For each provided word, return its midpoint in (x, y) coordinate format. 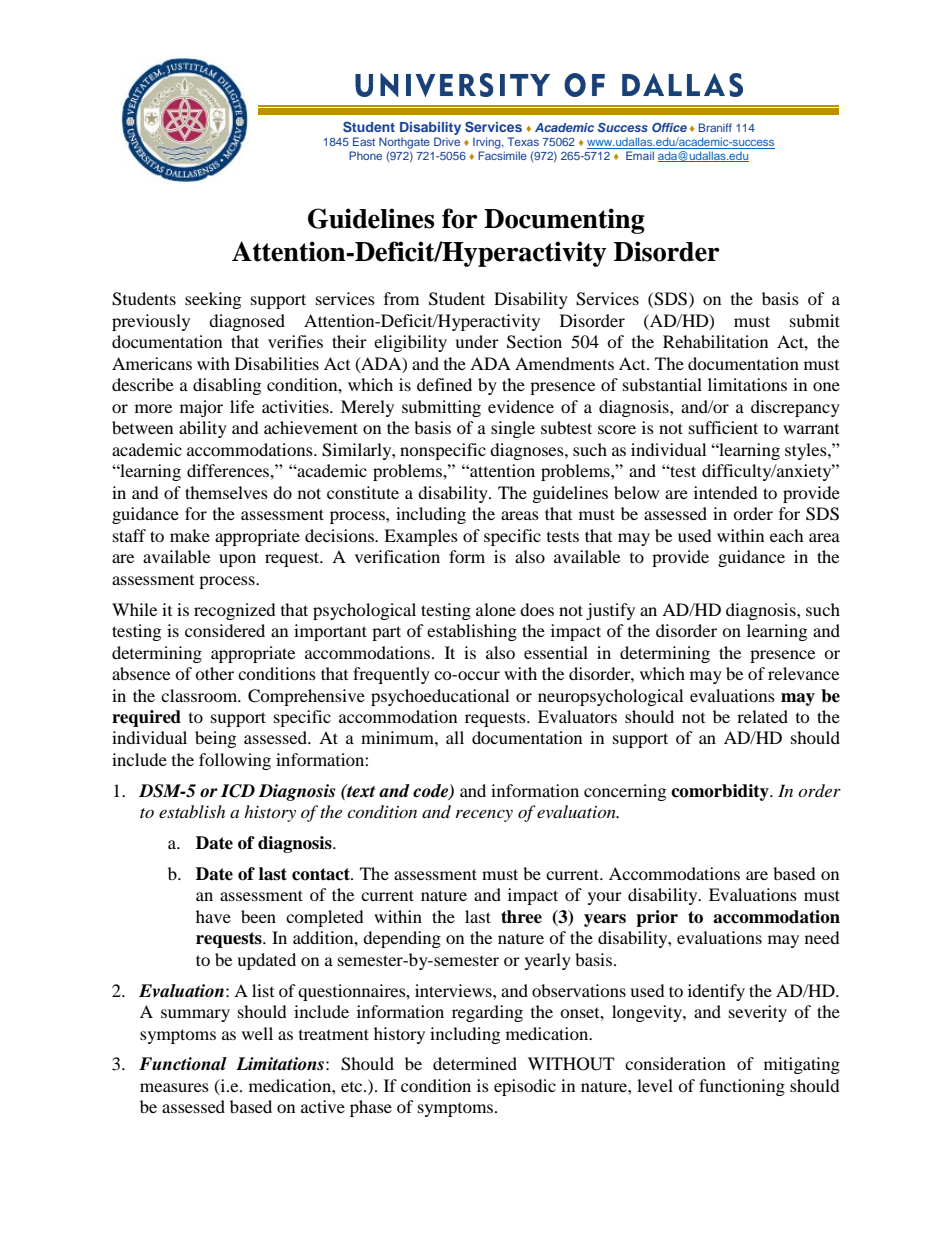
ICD (238, 791)
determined (475, 1063)
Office (669, 127)
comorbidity (721, 792)
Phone (365, 155)
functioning (742, 1087)
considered (225, 630)
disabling (227, 386)
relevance (803, 673)
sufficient (723, 427)
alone (496, 609)
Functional (183, 1064)
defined (444, 384)
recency (484, 815)
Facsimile (502, 155)
